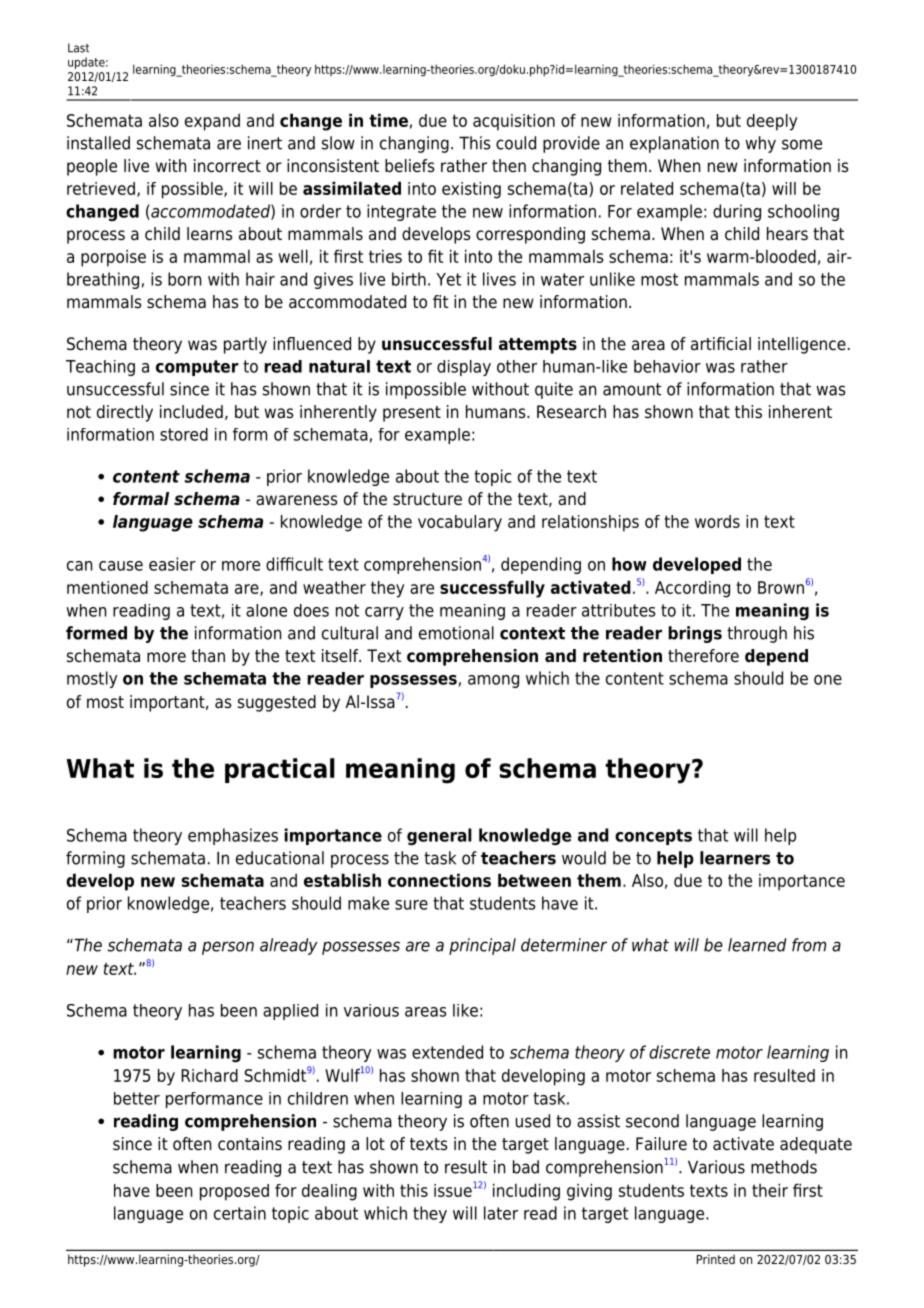 The height and width of the screenshot is (1308, 924). What do you see at coordinates (212, 122) in the screenshot?
I see `expand` at bounding box center [212, 122].
